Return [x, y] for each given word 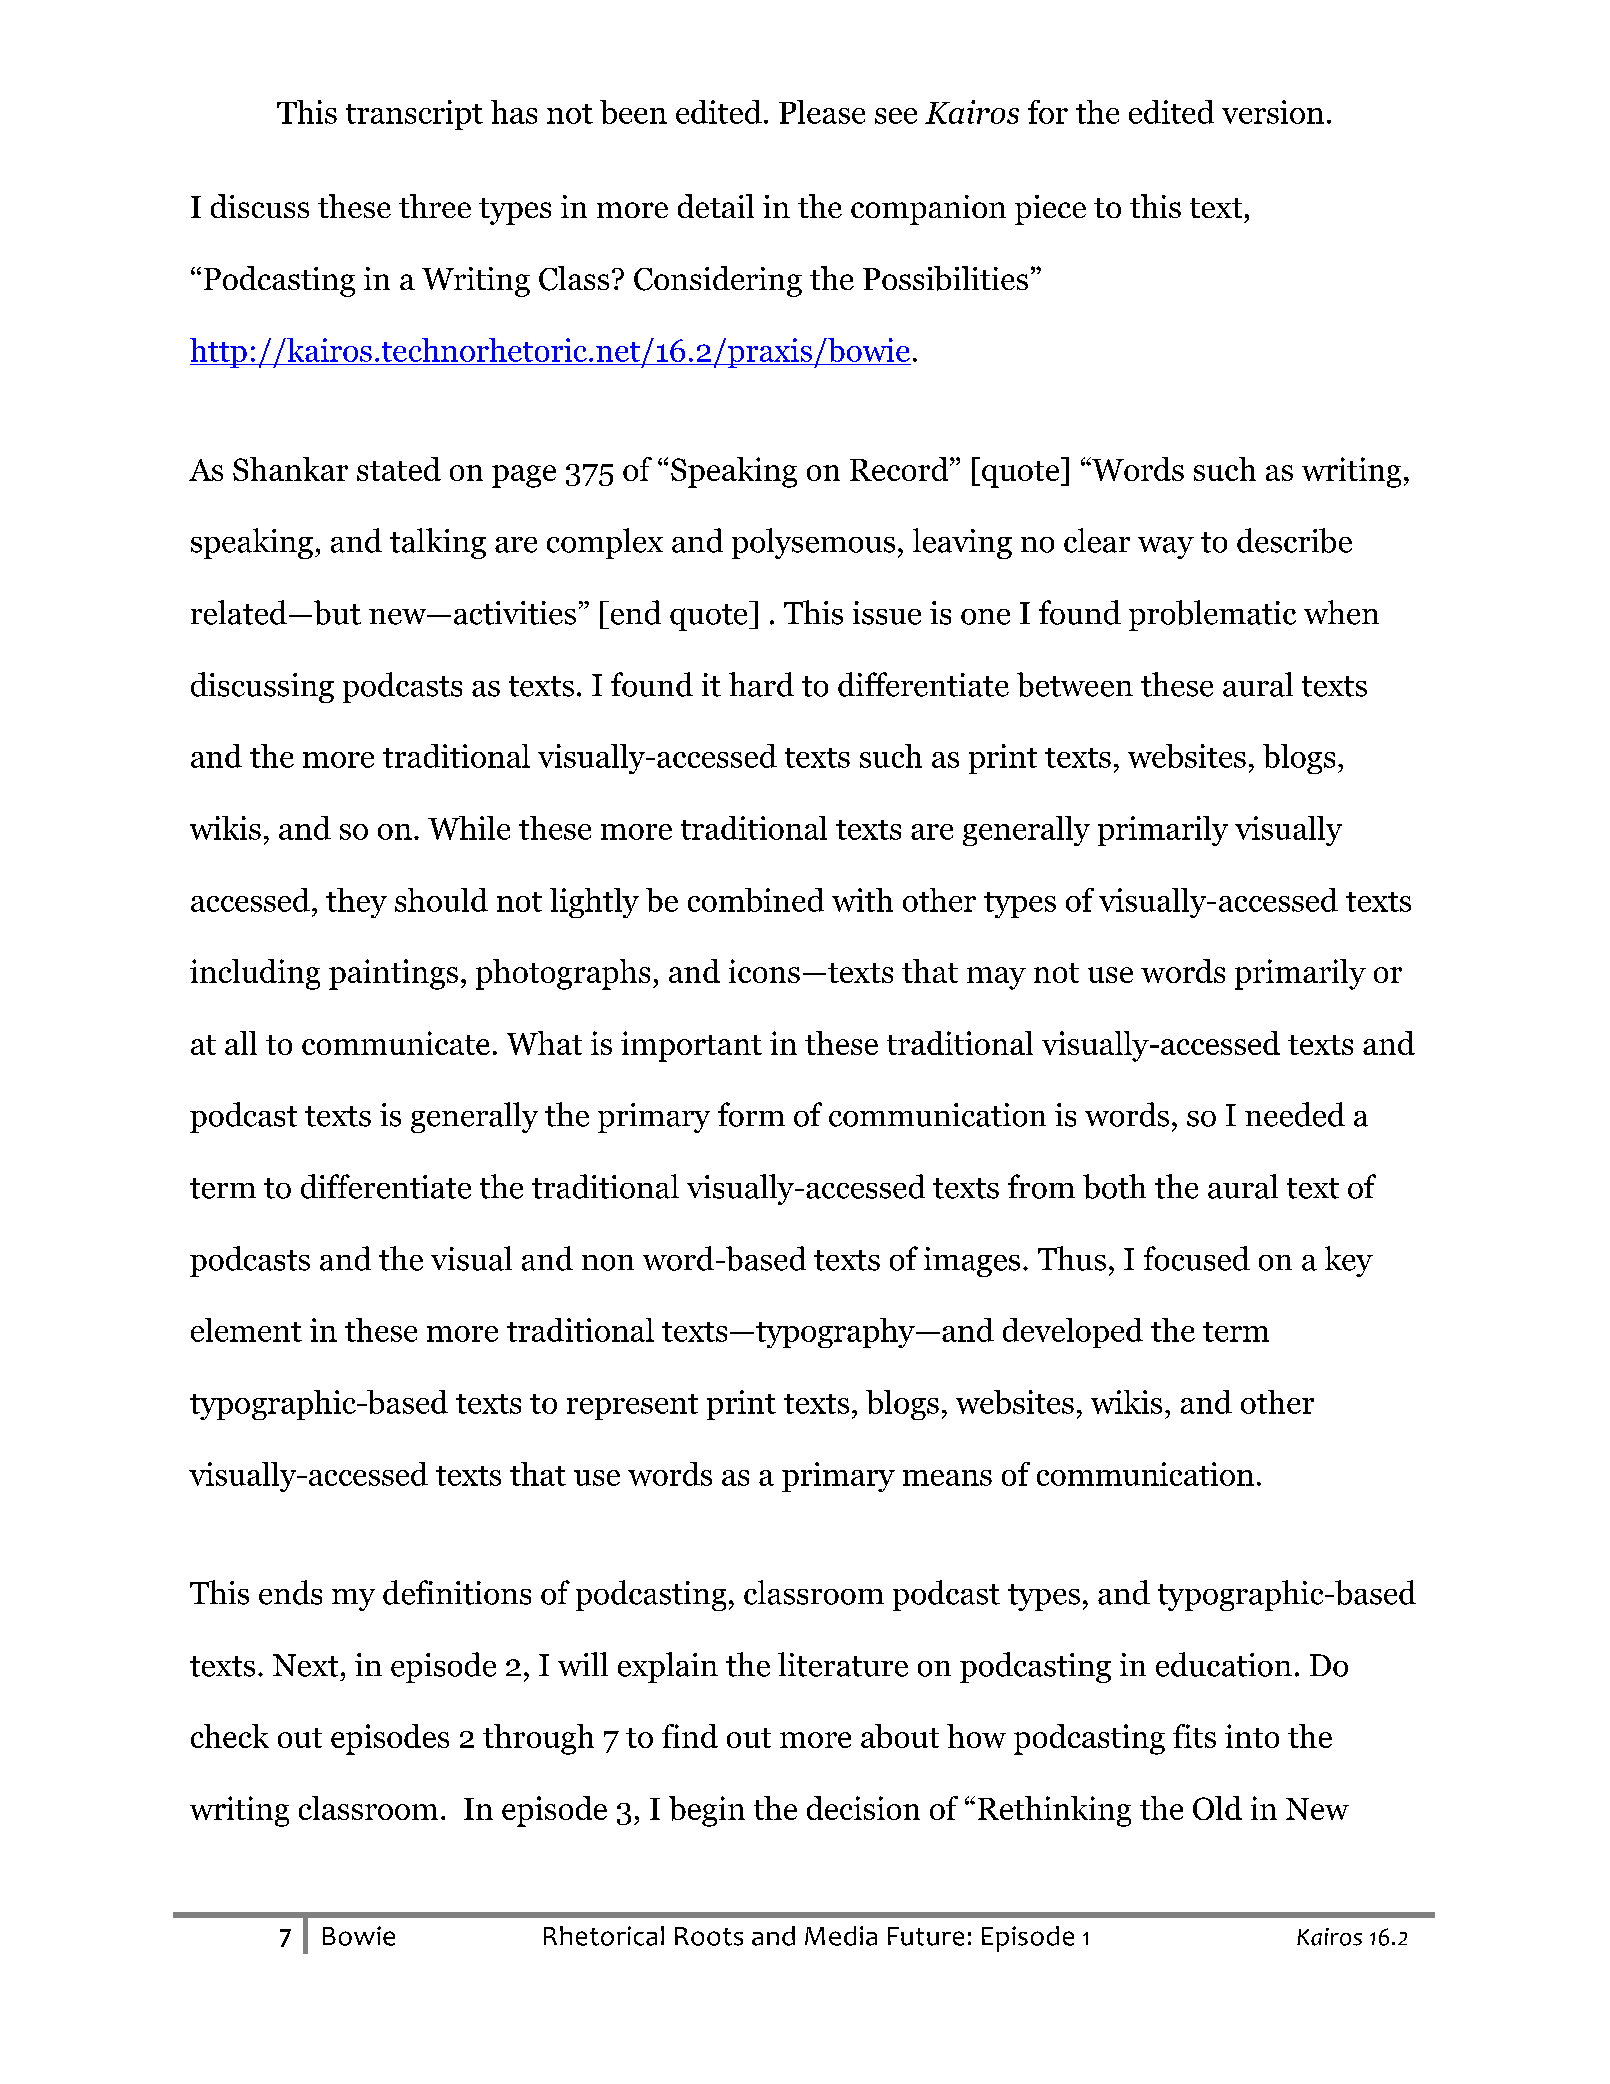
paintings [393, 974]
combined [756, 900]
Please [822, 112]
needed [1295, 1114]
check [230, 1736]
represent [632, 1407]
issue [887, 613]
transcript [414, 115]
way [1166, 548]
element [246, 1330]
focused [1197, 1258]
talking [438, 543]
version [1273, 112]
